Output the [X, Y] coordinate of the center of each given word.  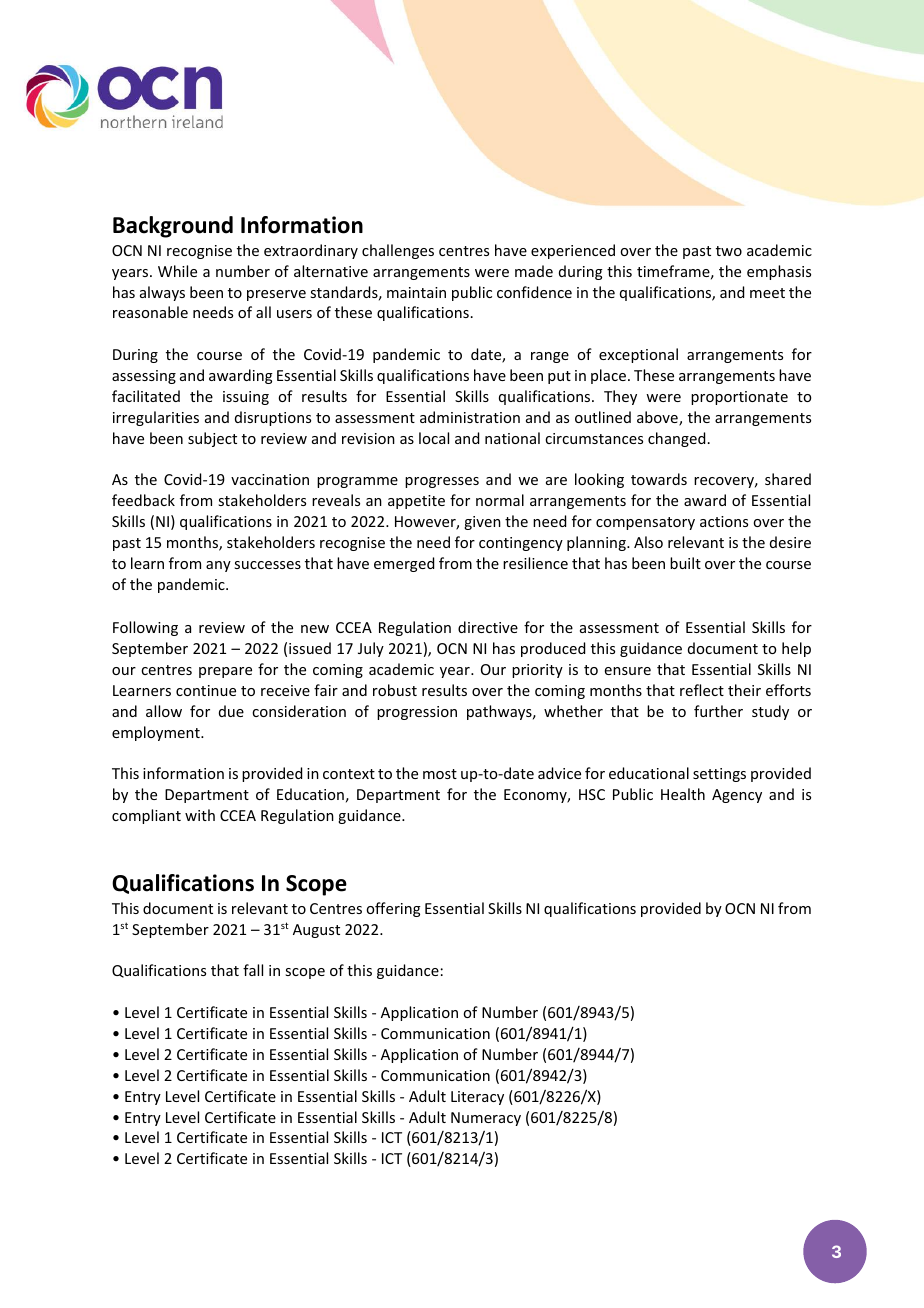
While [177, 271]
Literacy [477, 1098]
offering [393, 909]
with [200, 815]
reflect [702, 690]
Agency [737, 796]
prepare [225, 672]
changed [676, 439]
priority [537, 671]
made [534, 271]
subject [212, 439]
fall [253, 970]
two [729, 251]
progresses [442, 482]
